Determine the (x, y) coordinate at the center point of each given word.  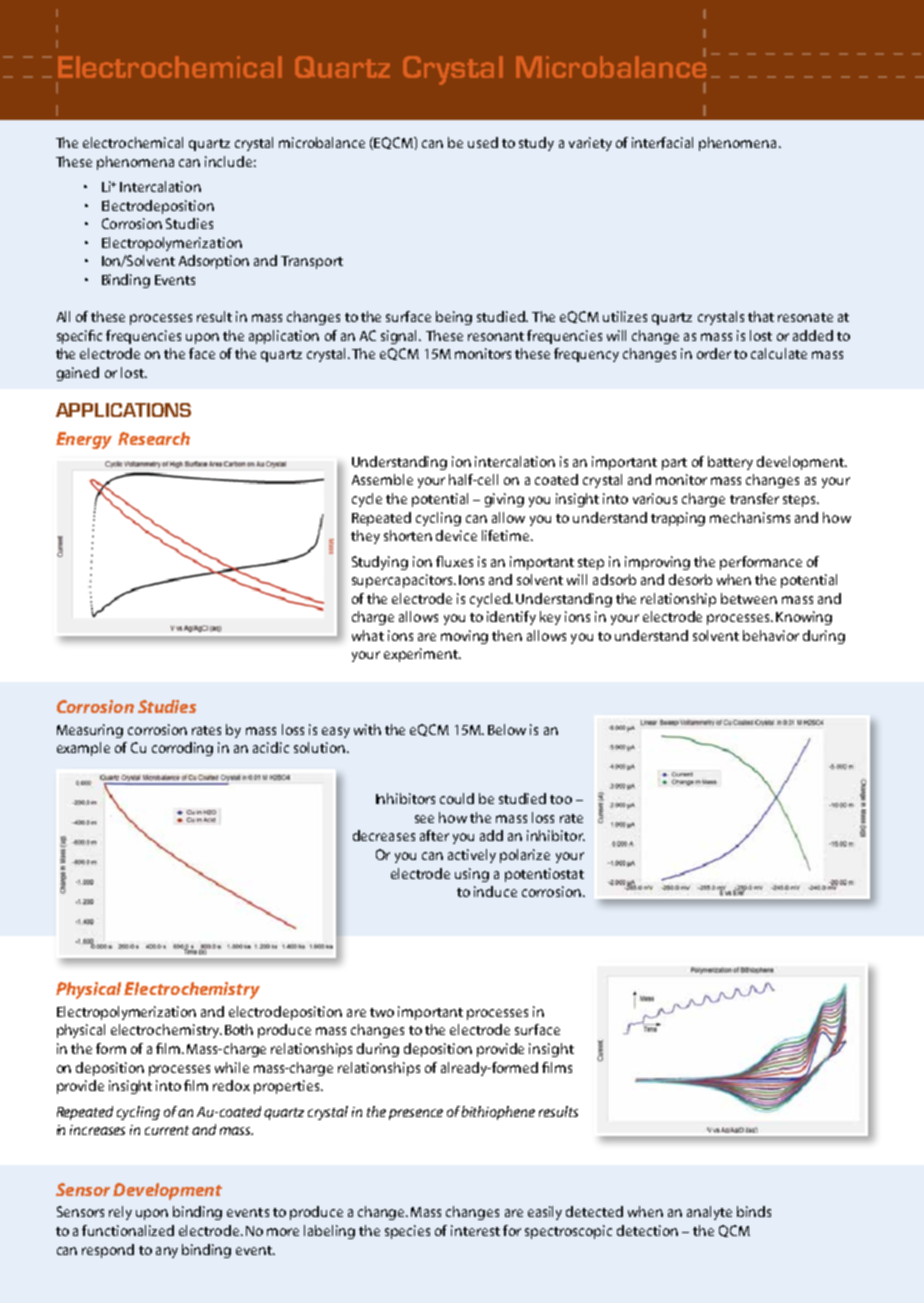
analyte (709, 1213)
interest (475, 1230)
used (483, 142)
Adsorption (214, 262)
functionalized (128, 1230)
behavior (771, 635)
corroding (182, 749)
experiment (422, 655)
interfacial (662, 142)
